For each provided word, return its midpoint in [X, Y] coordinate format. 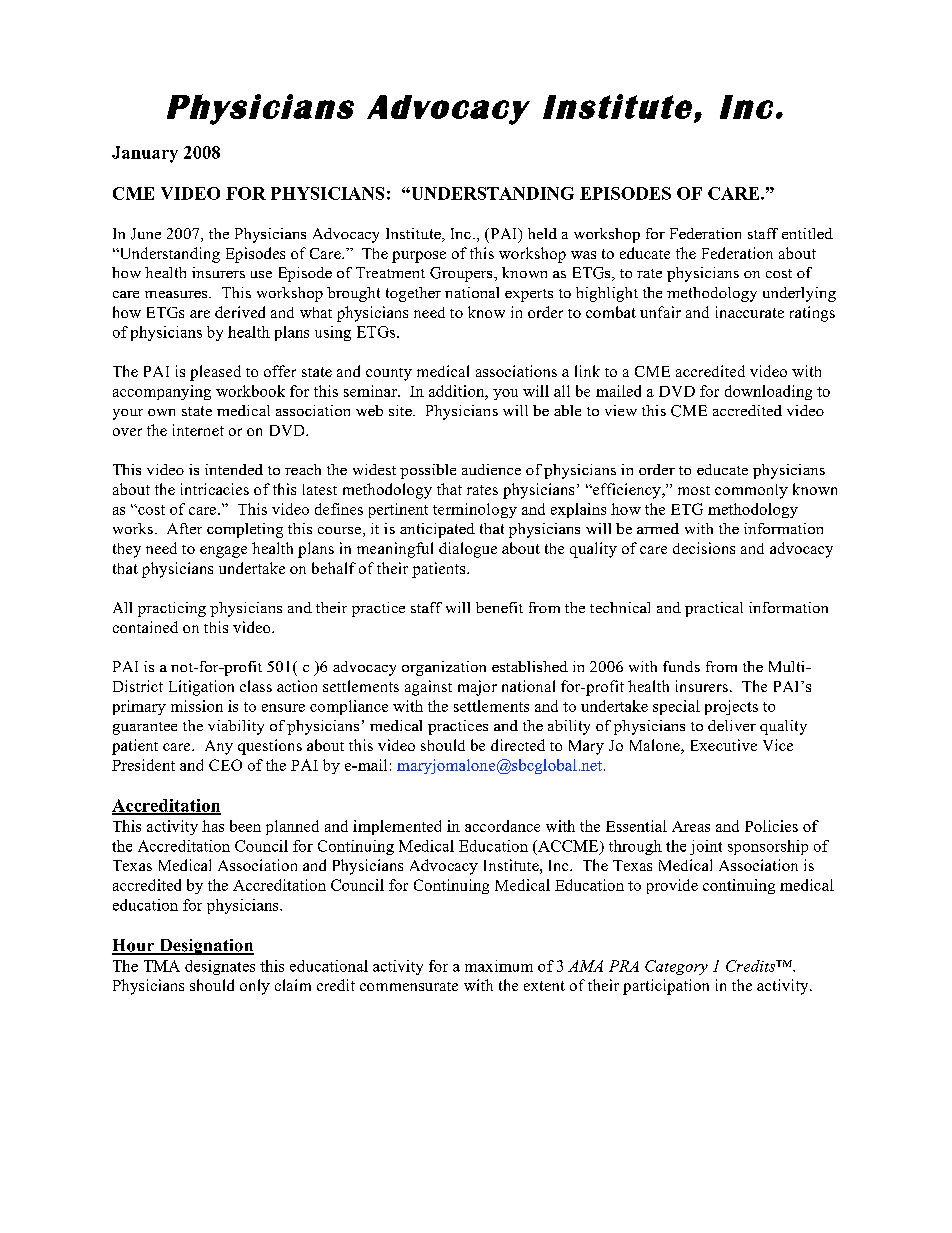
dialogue [468, 550]
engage [223, 552]
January [145, 154]
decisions [704, 548]
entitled [807, 233]
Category [676, 967]
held [542, 233]
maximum [499, 966]
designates [220, 967]
